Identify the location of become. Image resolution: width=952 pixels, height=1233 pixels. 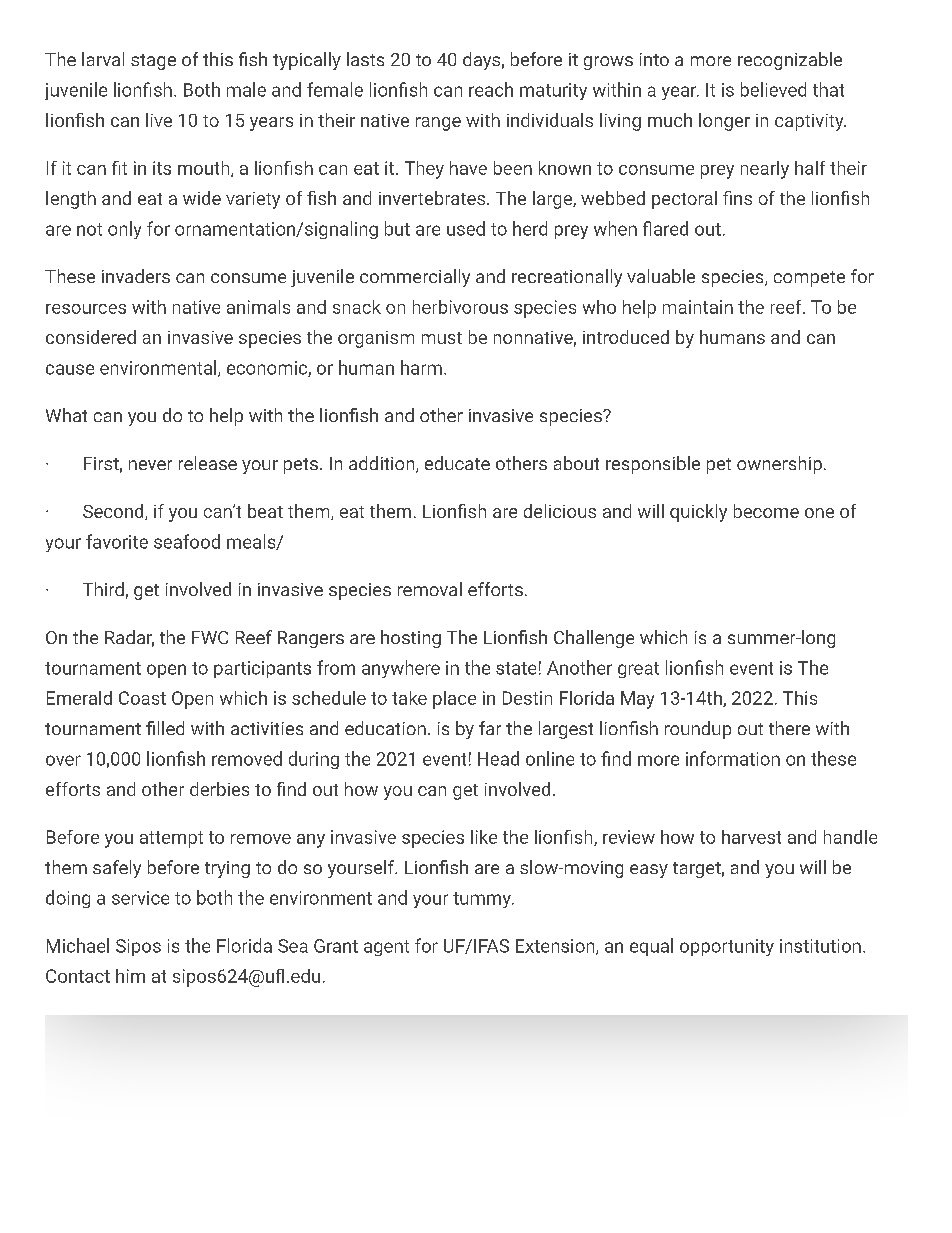
(766, 511).
